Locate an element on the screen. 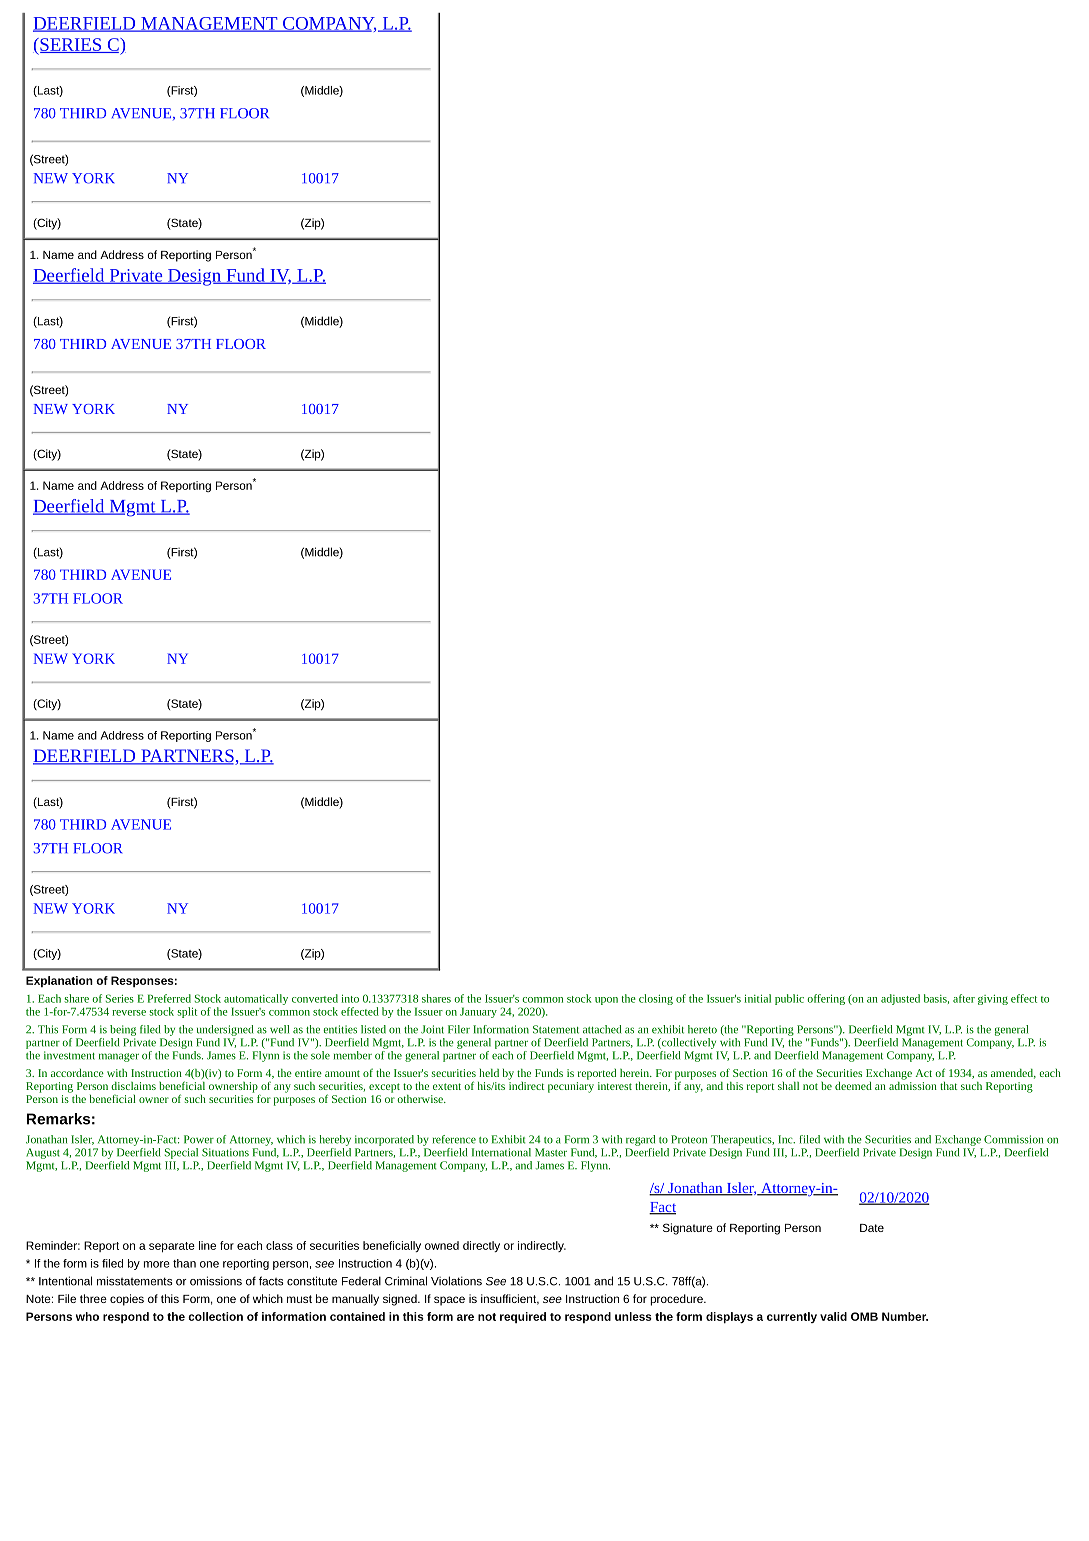 This screenshot has height=1541, width=1089. copies is located at coordinates (127, 1300).
